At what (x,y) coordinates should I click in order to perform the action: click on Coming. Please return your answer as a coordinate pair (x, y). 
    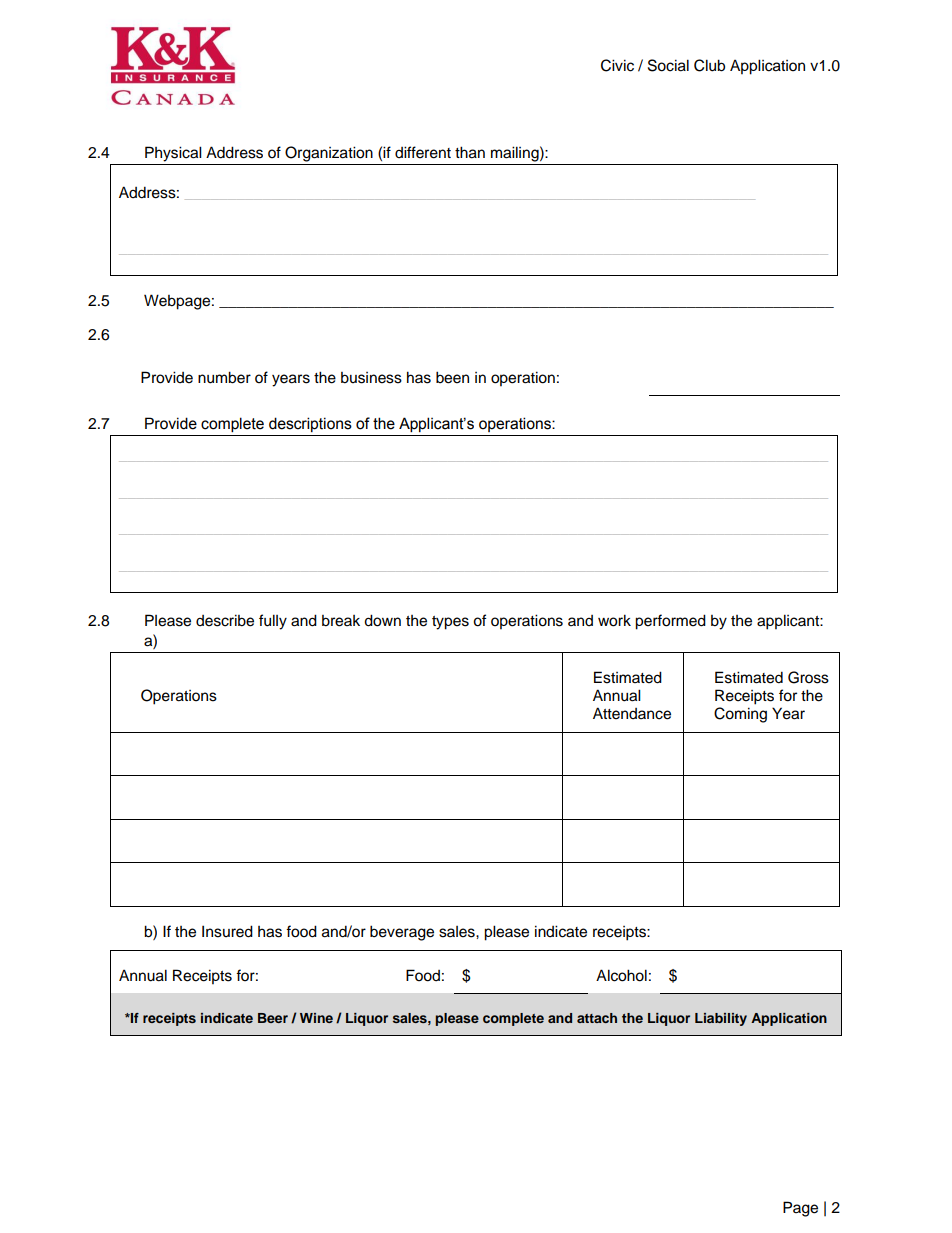
    Looking at the image, I should click on (740, 715).
